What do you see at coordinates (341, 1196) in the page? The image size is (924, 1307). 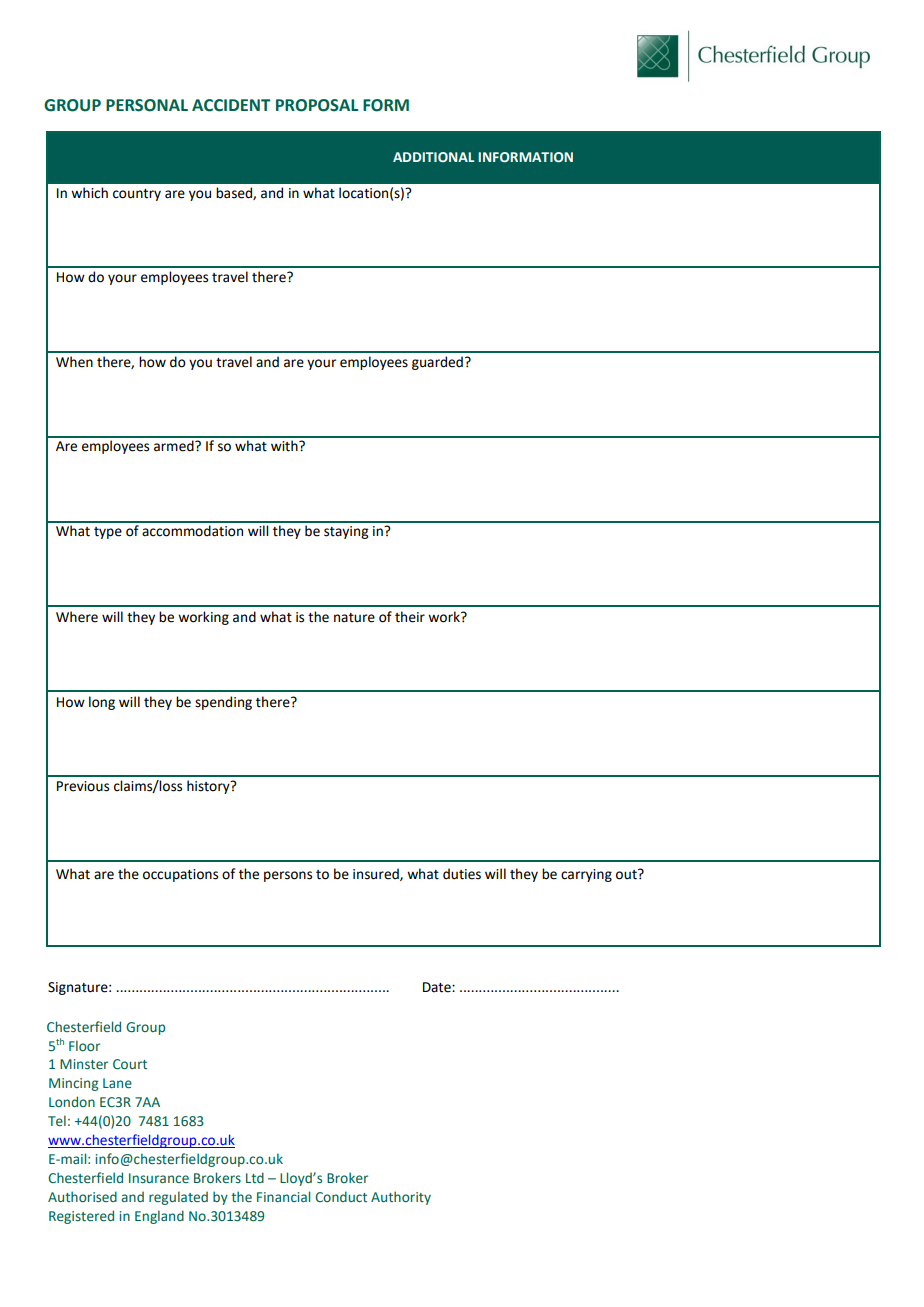 I see `Conduct` at bounding box center [341, 1196].
